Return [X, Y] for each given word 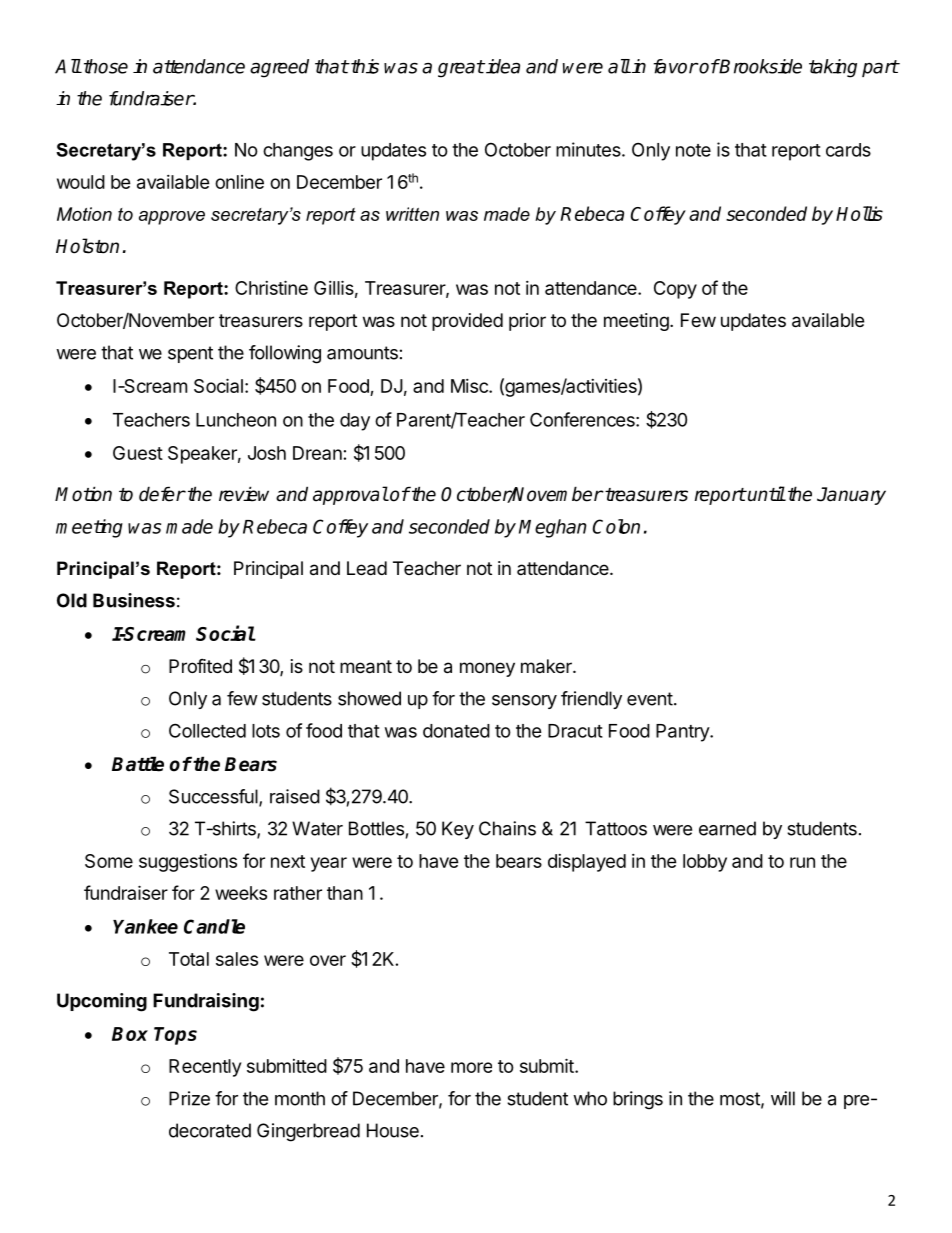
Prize [189, 1098]
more [471, 1067]
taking [833, 68]
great [461, 69]
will [783, 1098]
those [104, 66]
